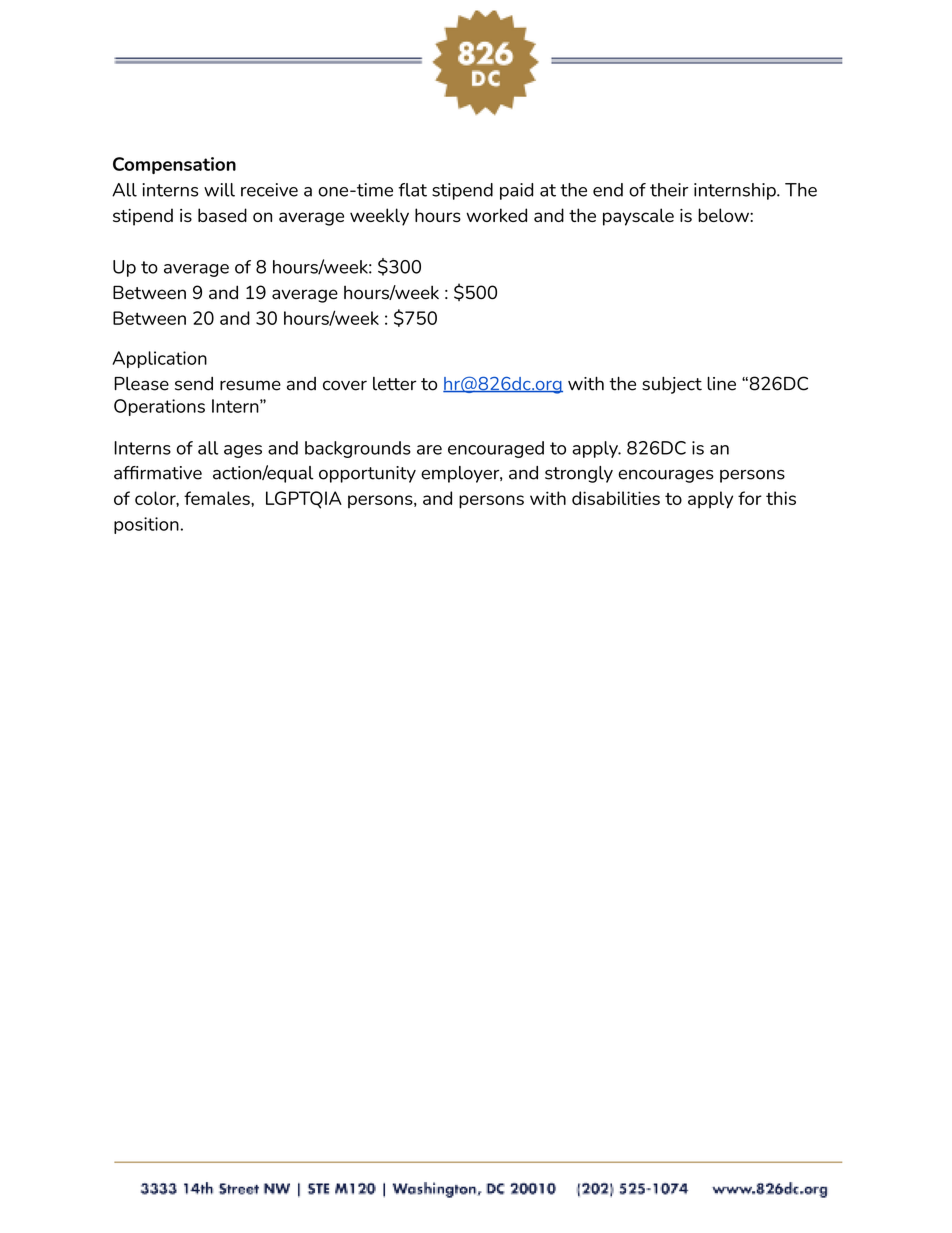 The image size is (952, 1233). What do you see at coordinates (750, 498) in the screenshot?
I see `for` at bounding box center [750, 498].
